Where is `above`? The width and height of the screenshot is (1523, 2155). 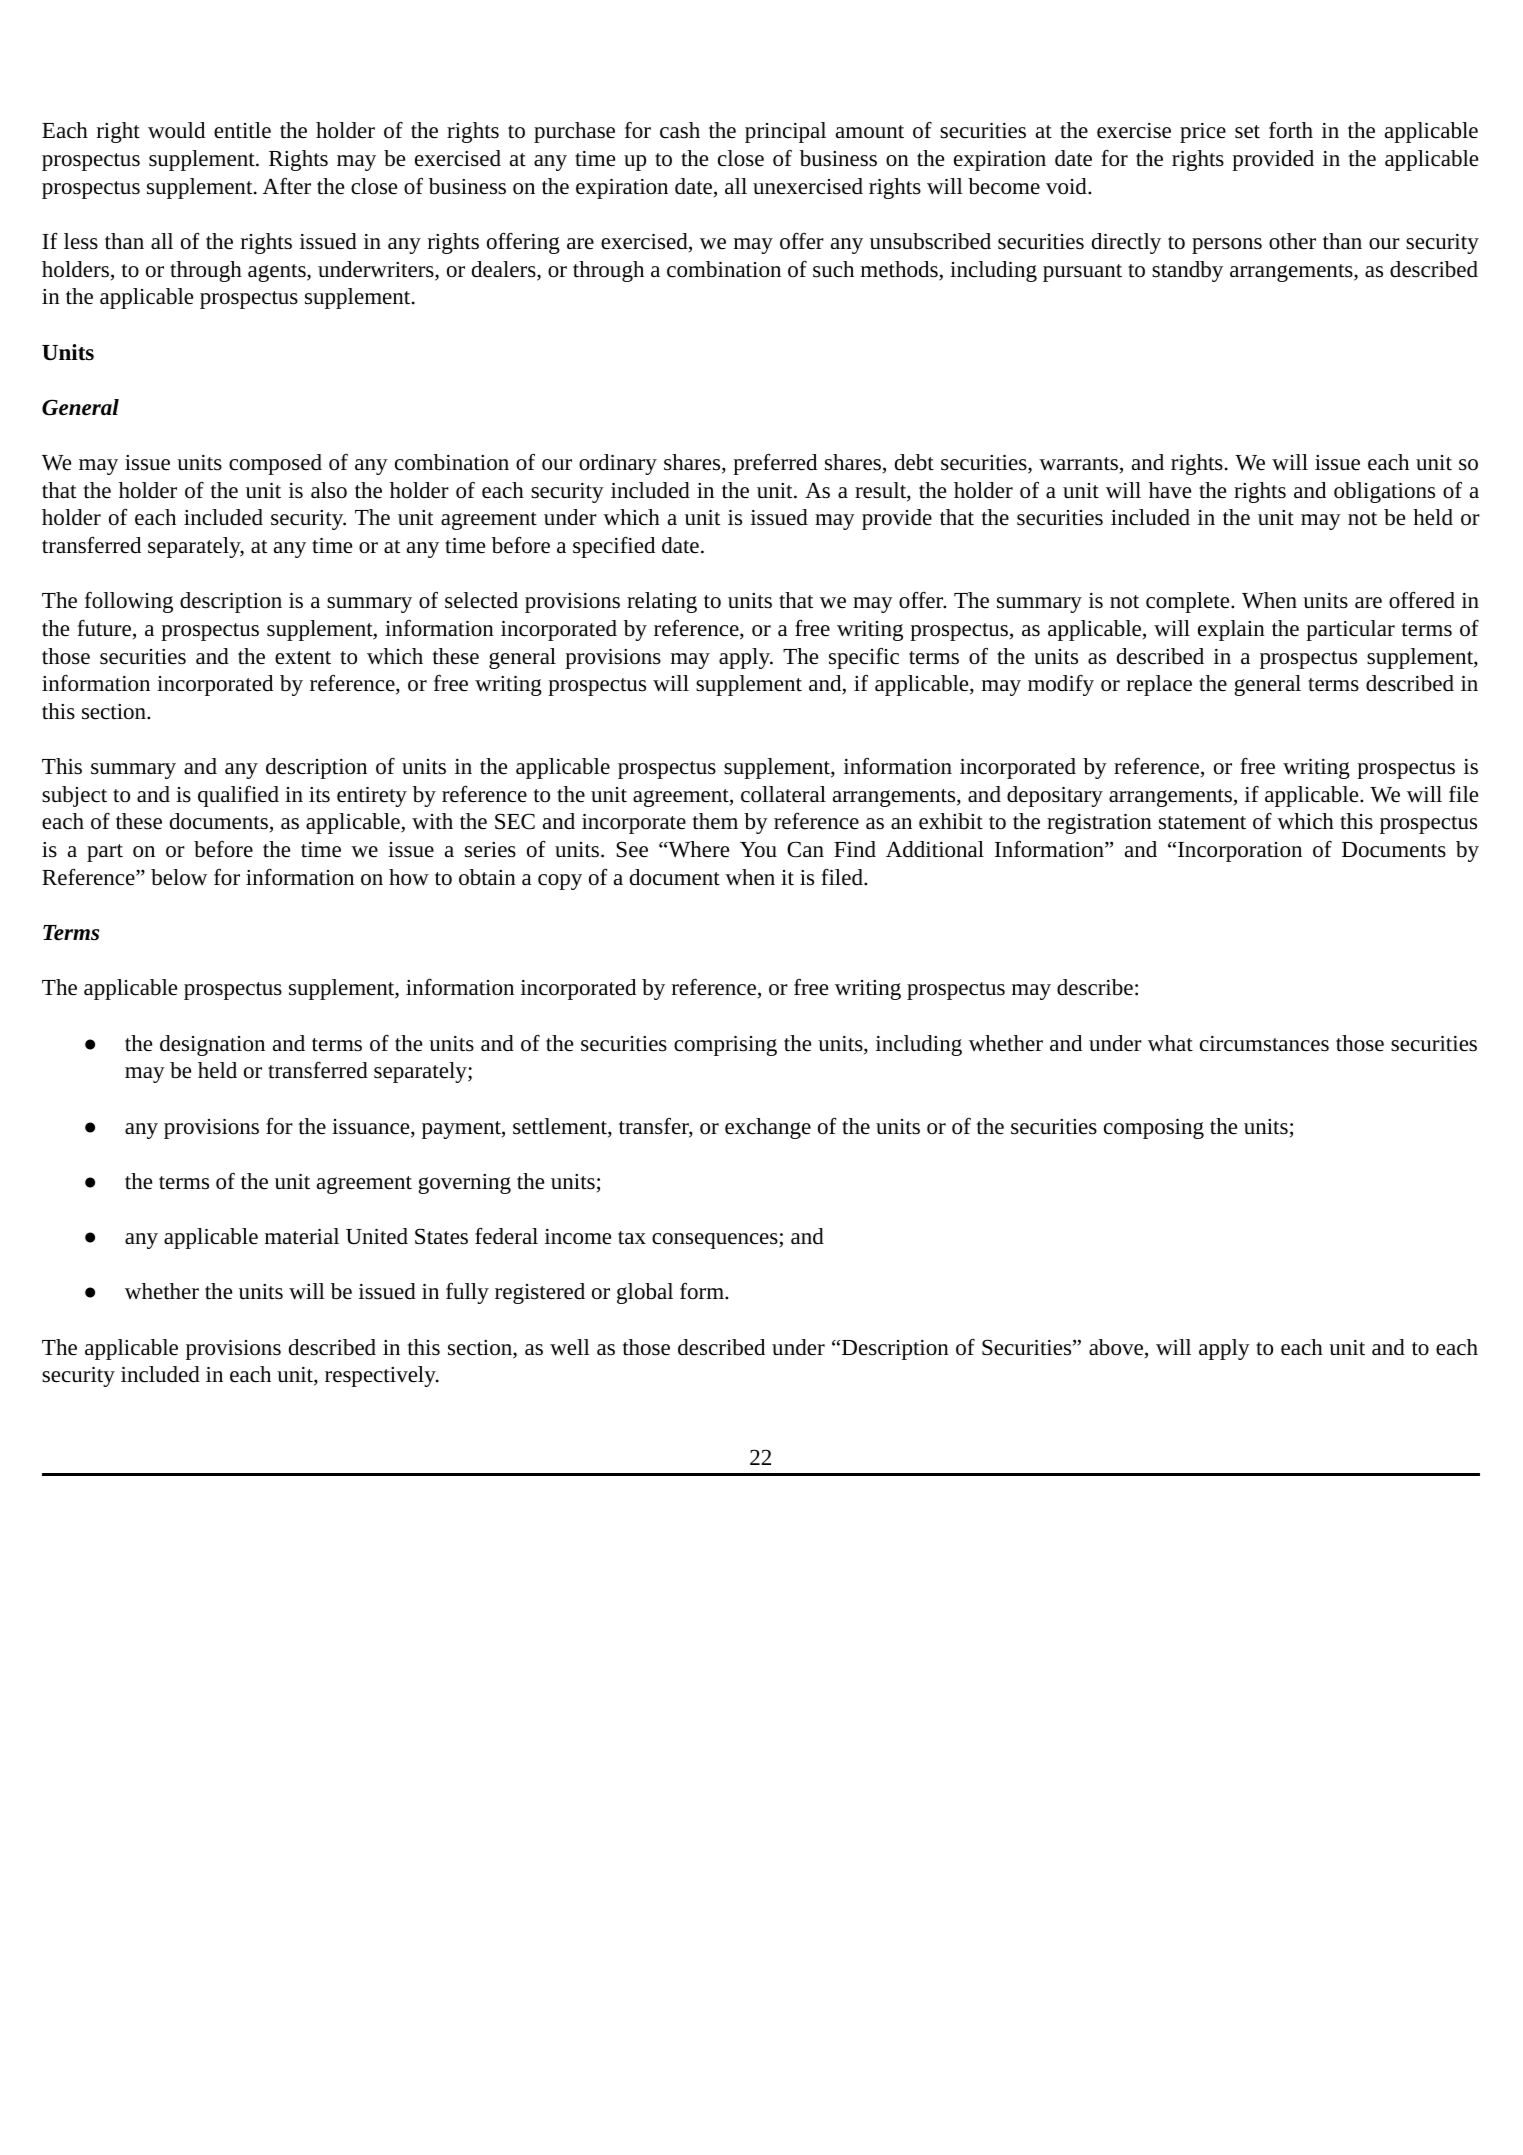 above is located at coordinates (1116, 1347).
